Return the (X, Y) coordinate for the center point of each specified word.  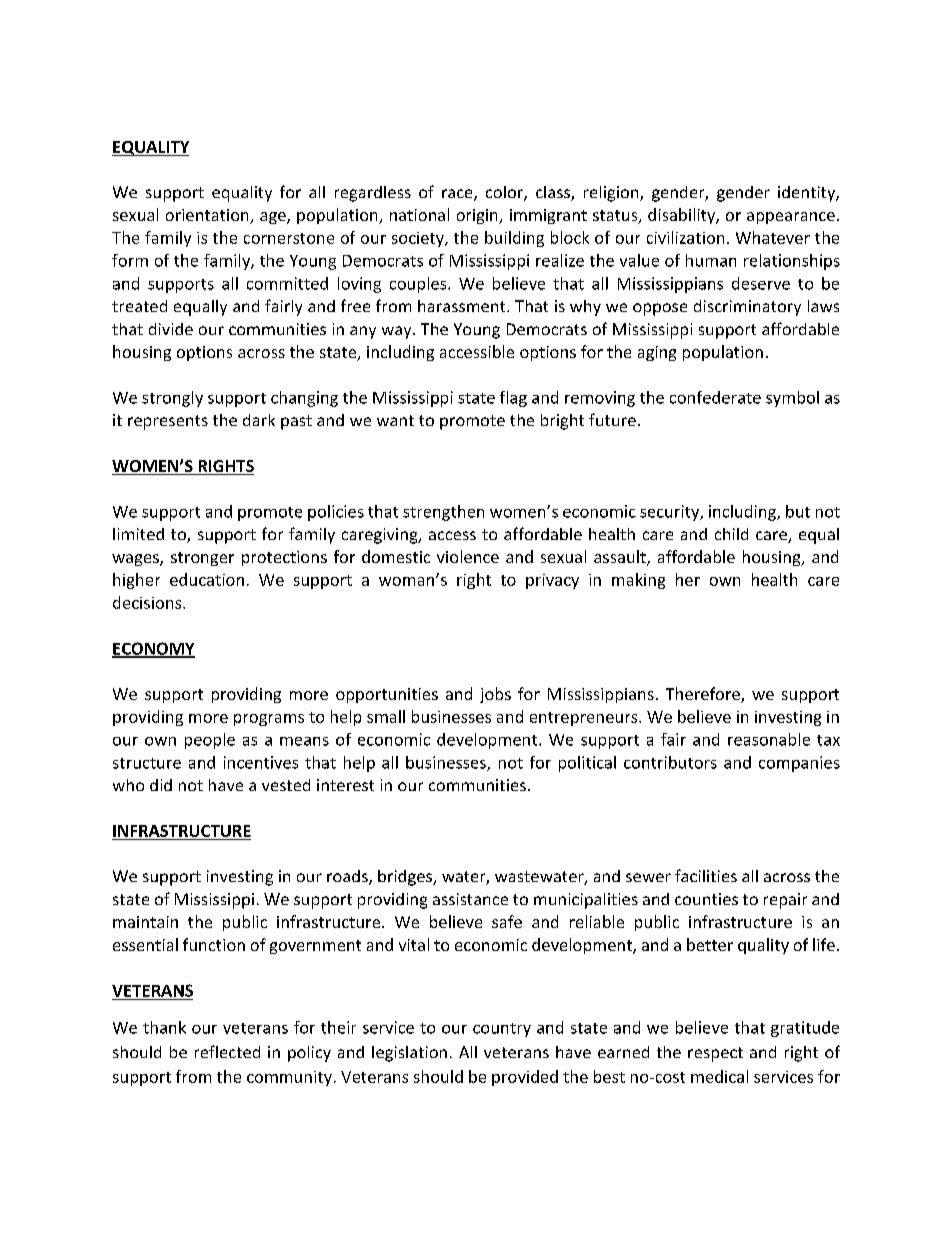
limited (138, 534)
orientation (208, 216)
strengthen (443, 513)
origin (478, 216)
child (731, 534)
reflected (227, 1051)
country (502, 1030)
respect (715, 1054)
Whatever (773, 237)
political (587, 764)
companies (799, 764)
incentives (261, 762)
